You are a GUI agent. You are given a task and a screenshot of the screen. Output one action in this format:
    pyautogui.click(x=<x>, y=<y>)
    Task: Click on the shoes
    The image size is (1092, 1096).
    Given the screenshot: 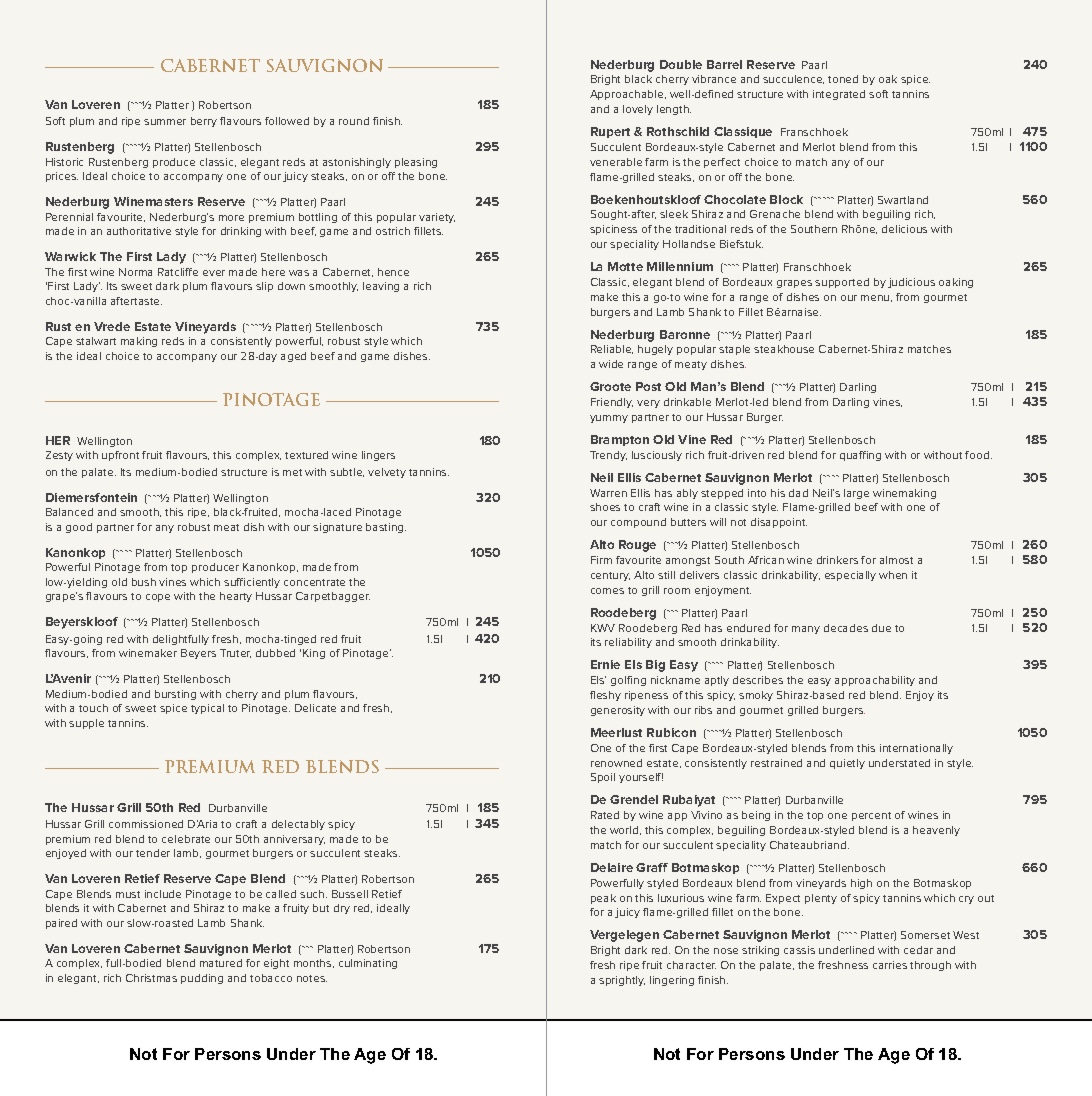 What is the action you would take?
    pyautogui.click(x=605, y=507)
